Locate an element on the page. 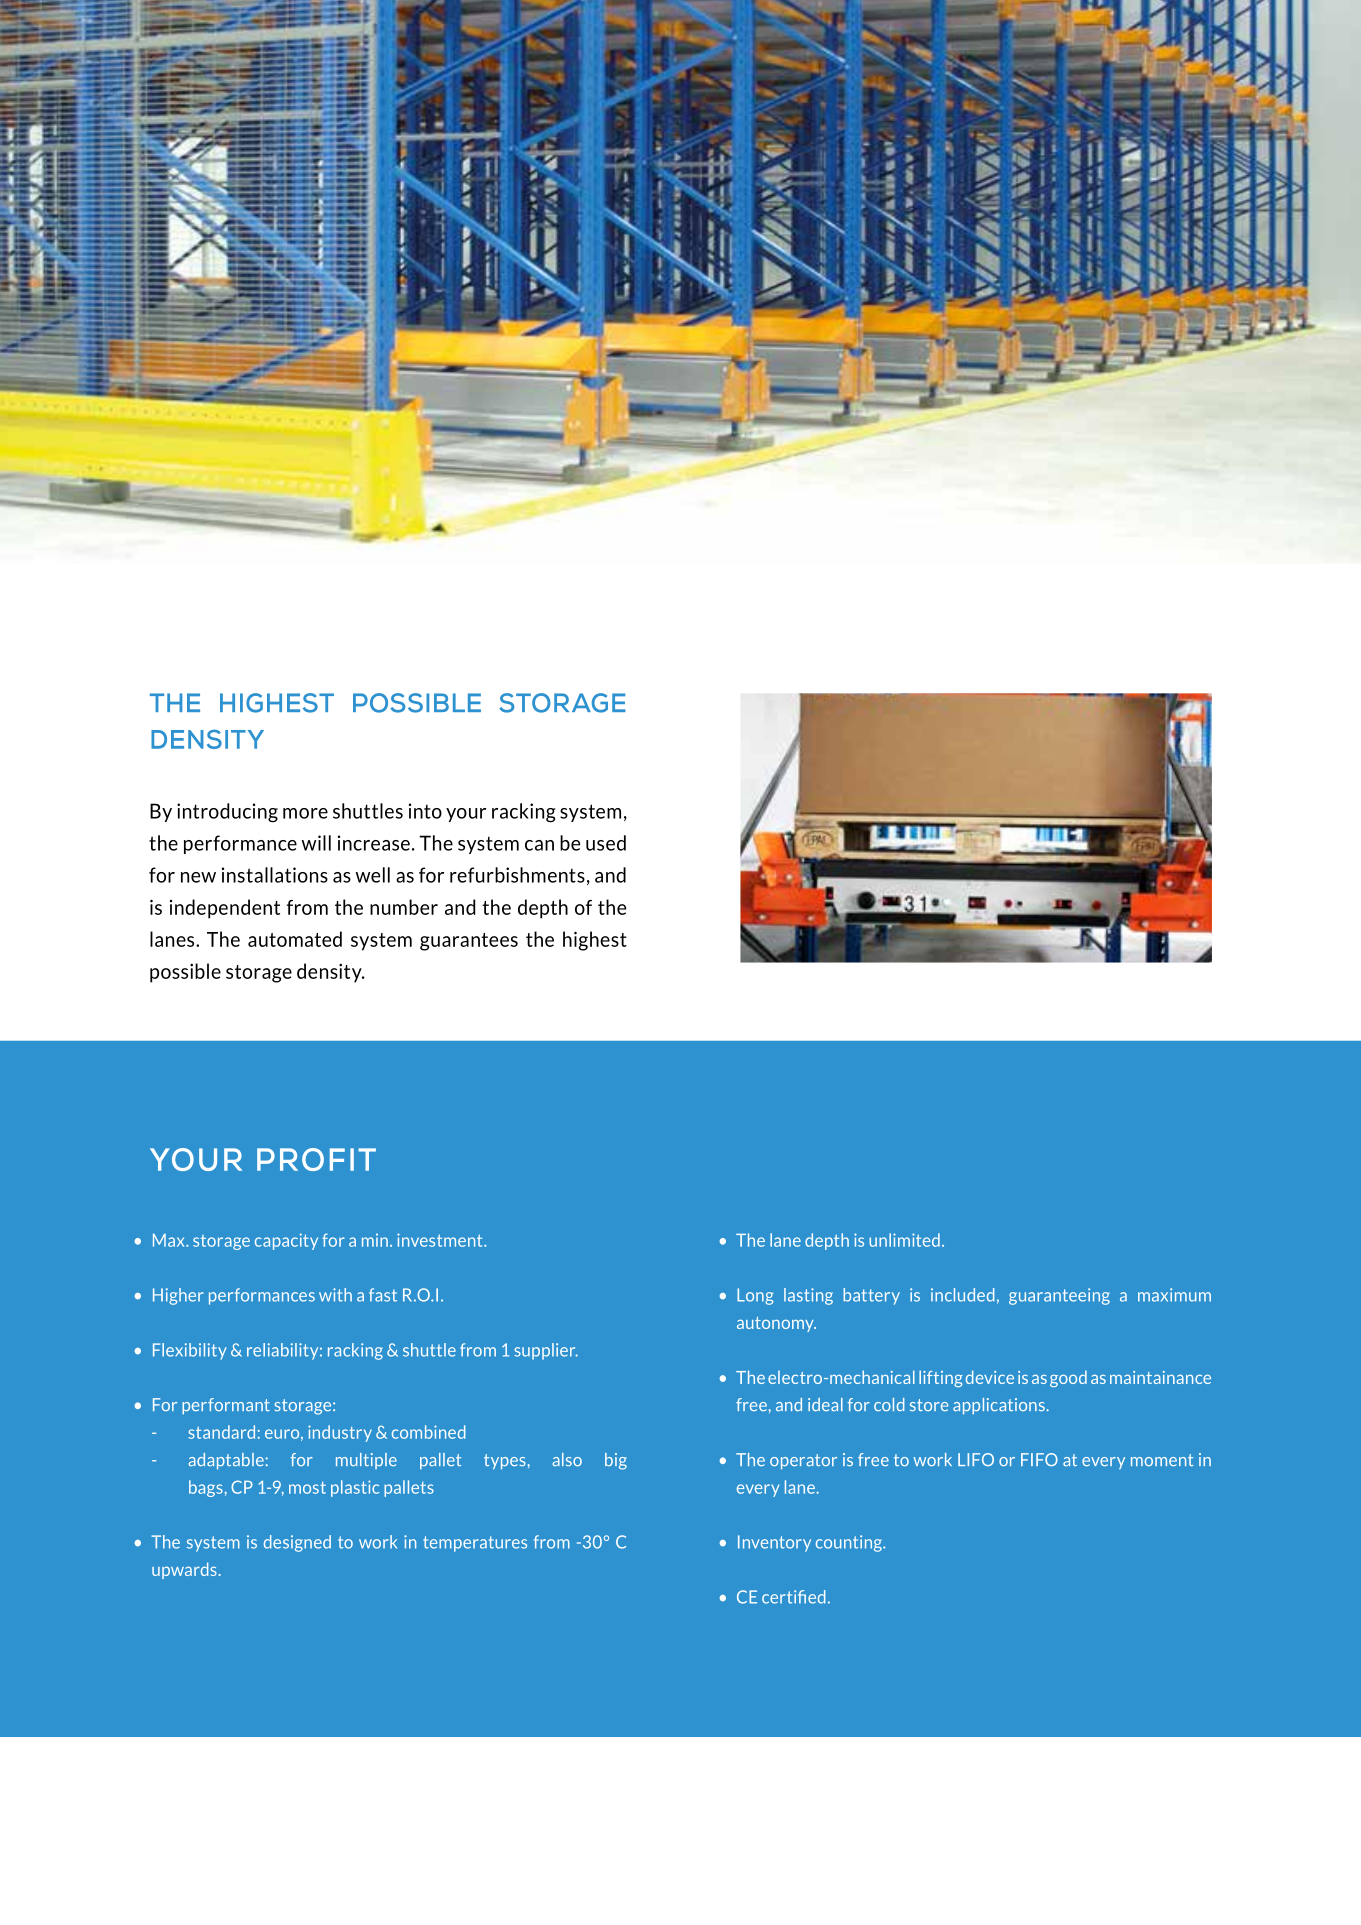 This document has width=1361, height=1925. guaranteeing is located at coordinates (1059, 1296).
